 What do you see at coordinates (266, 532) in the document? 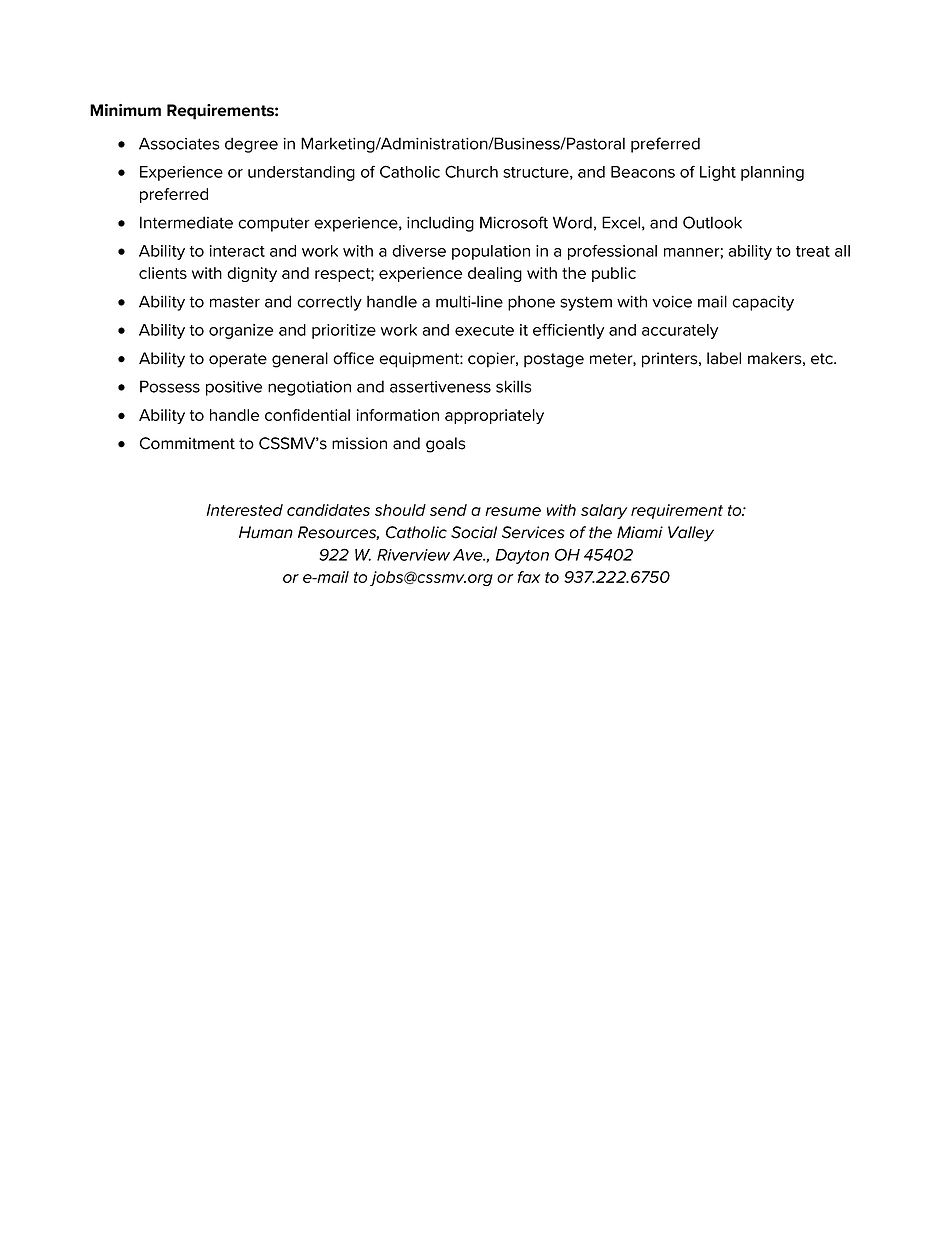
I see `Human` at bounding box center [266, 532].
